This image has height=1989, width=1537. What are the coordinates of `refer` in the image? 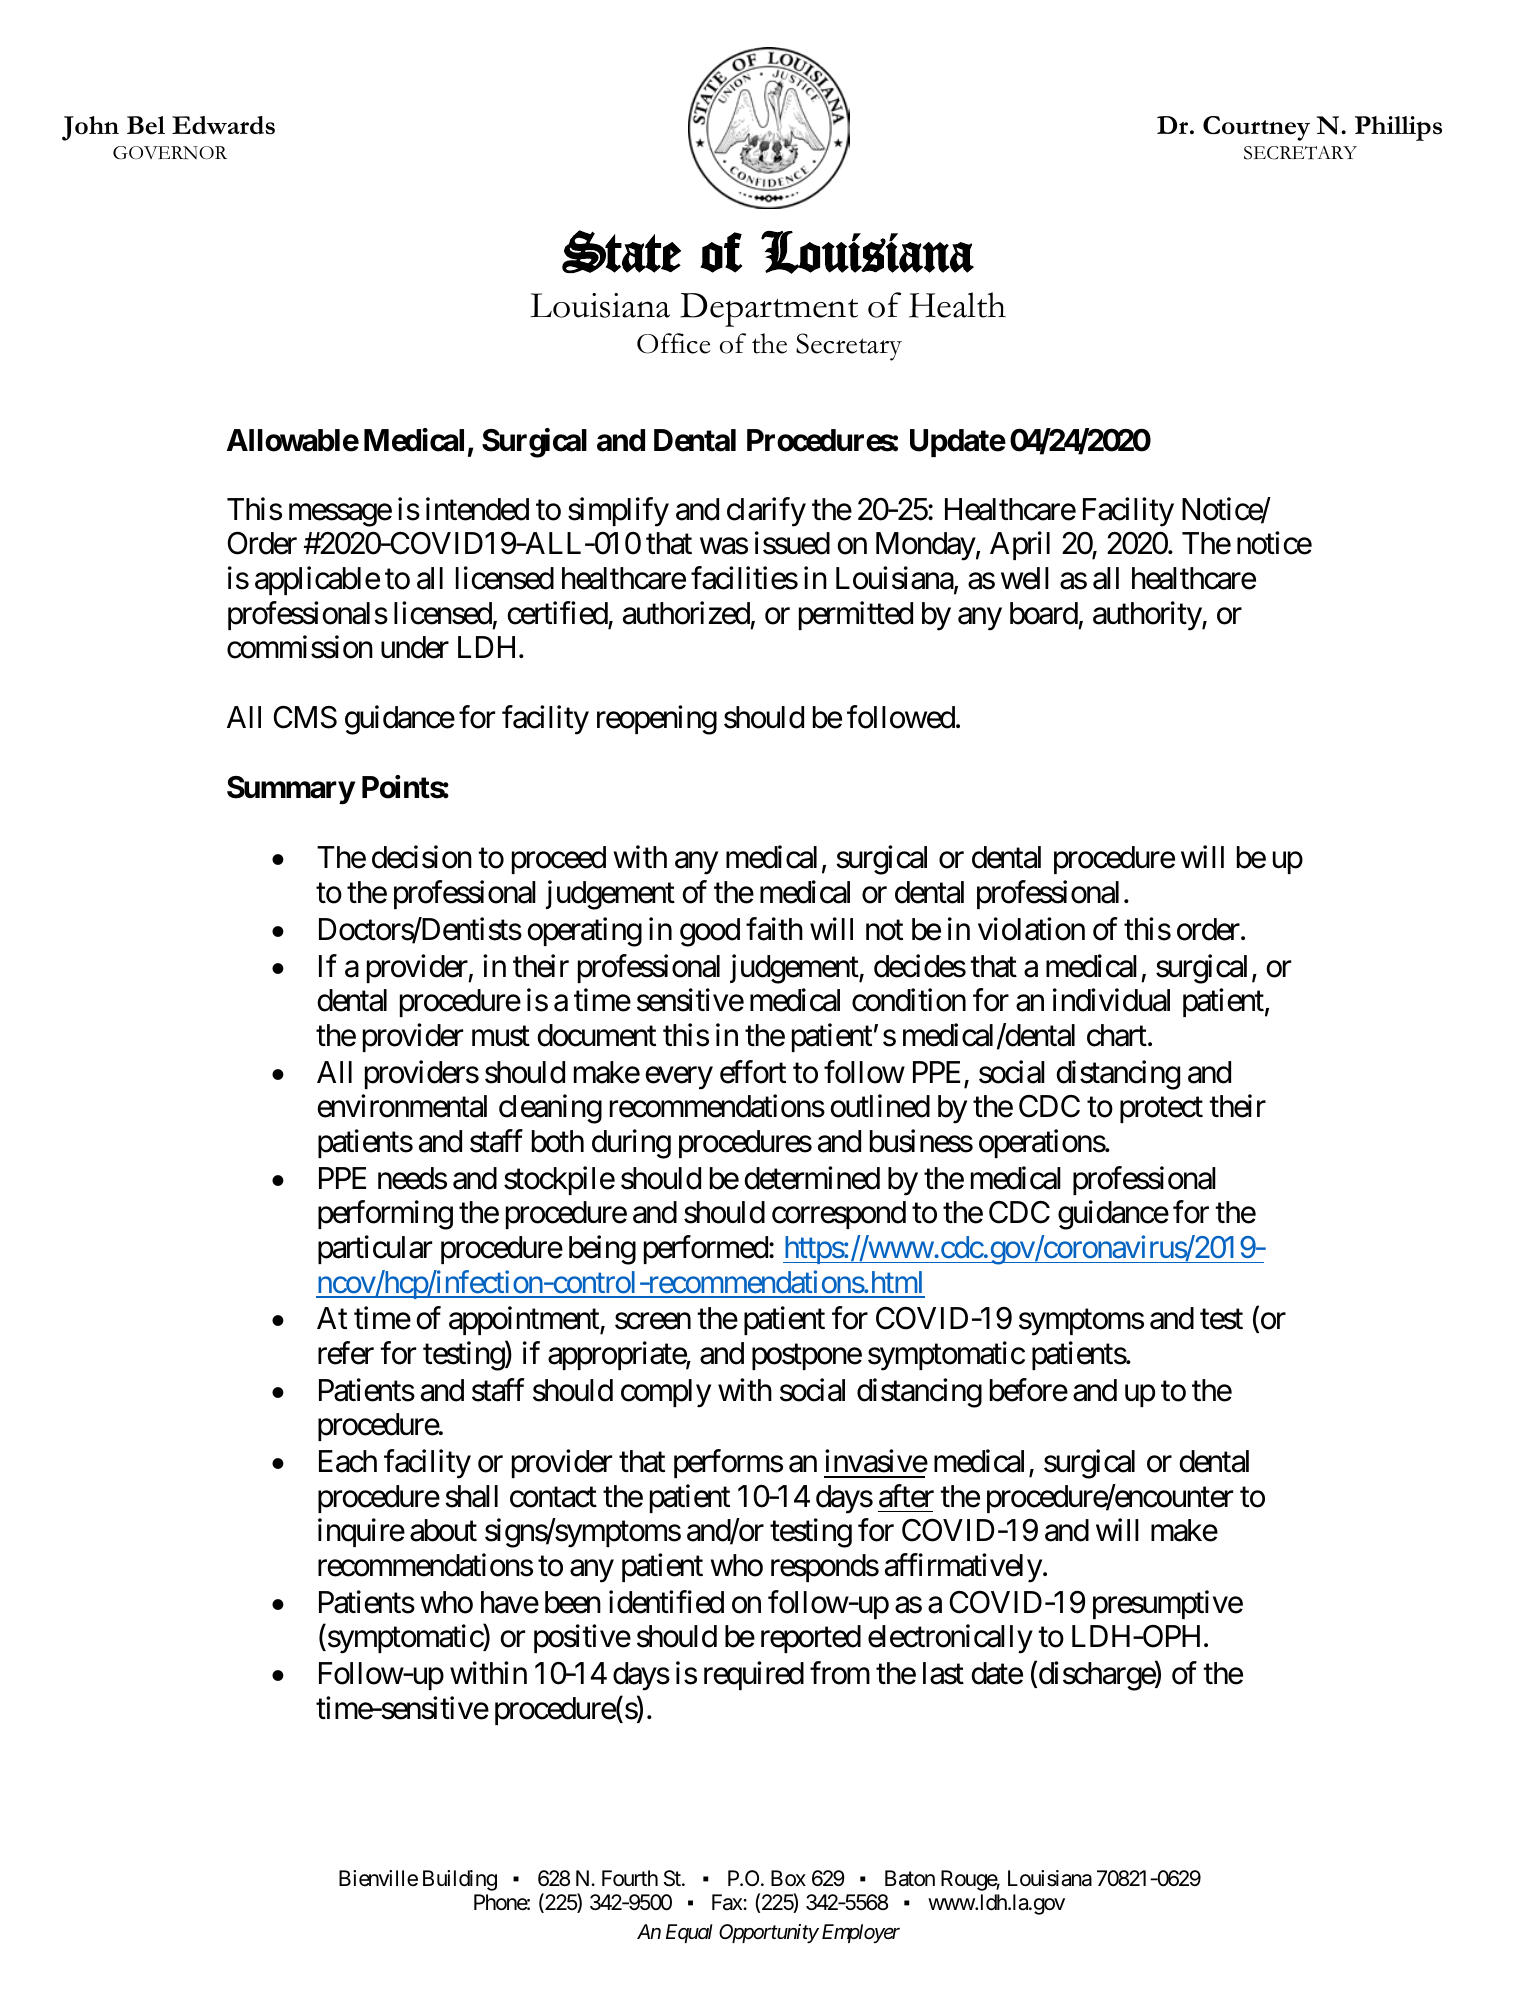 It's located at (346, 1353).
